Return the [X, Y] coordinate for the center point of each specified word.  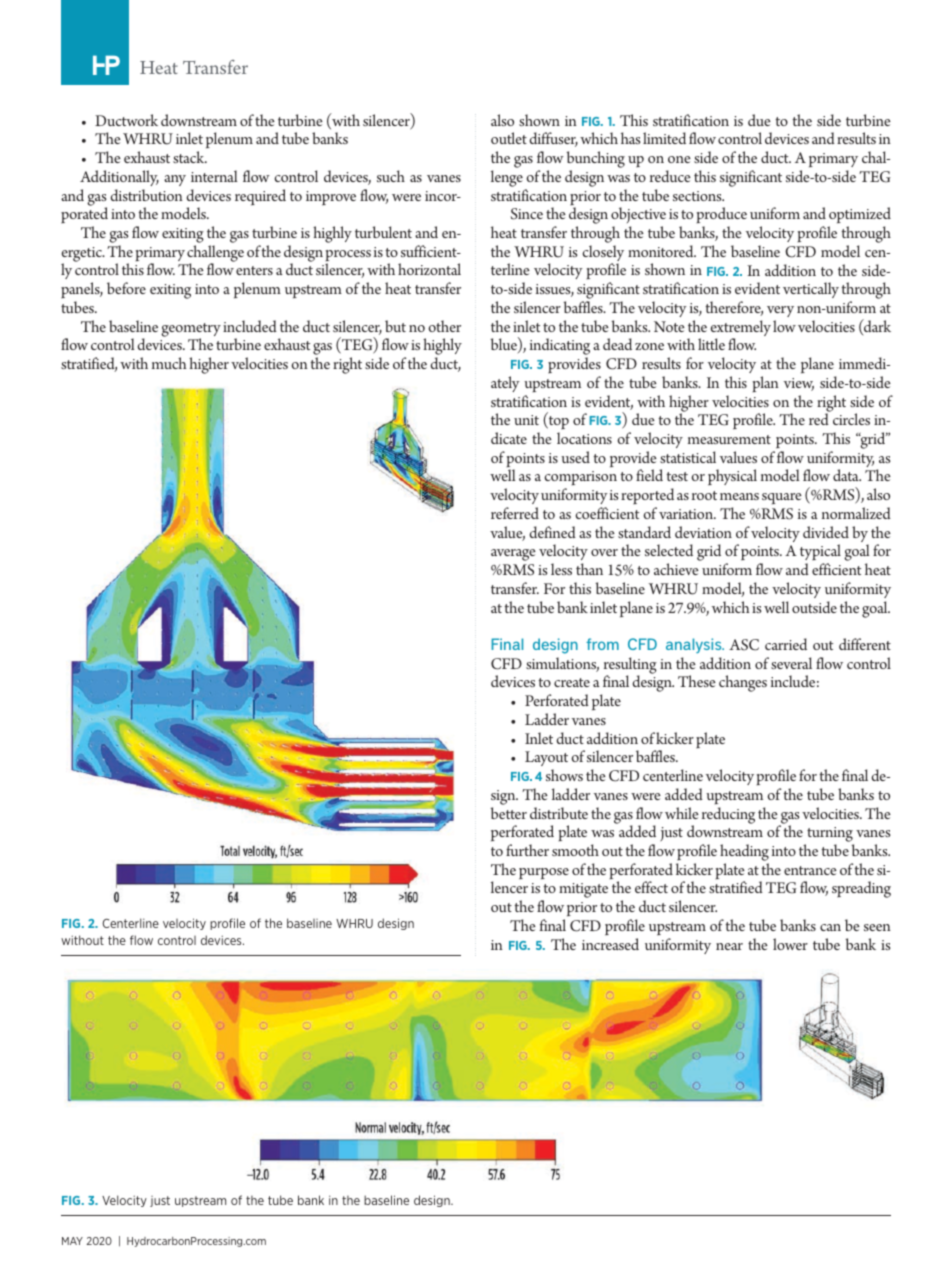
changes [743, 683]
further [527, 850]
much [169, 363]
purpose [544, 874]
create [572, 682]
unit [526, 420]
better [508, 813]
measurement [729, 439]
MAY [72, 1241]
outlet [509, 138]
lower [790, 944]
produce [721, 217]
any [175, 180]
